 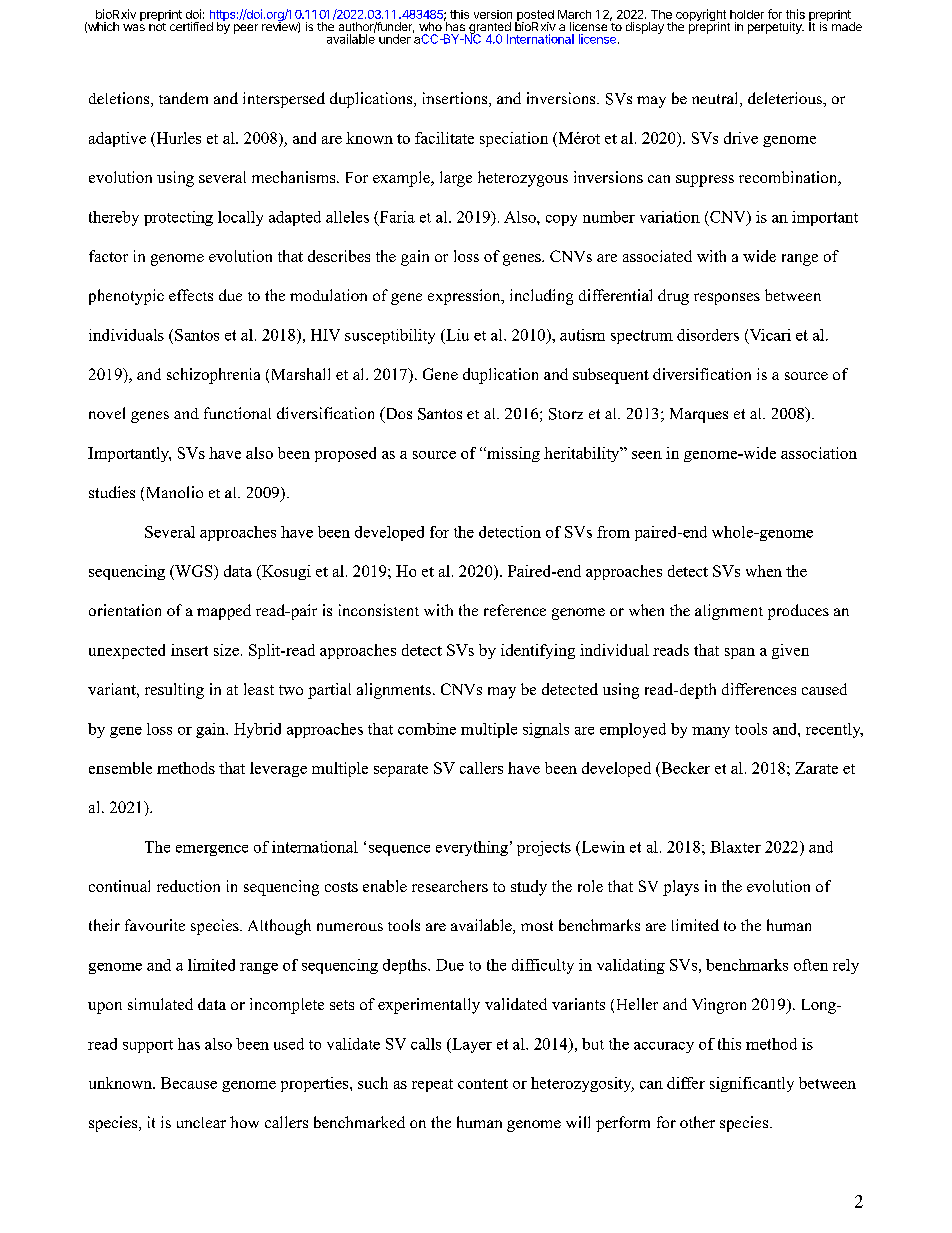 I want to click on content, so click(x=483, y=1084).
